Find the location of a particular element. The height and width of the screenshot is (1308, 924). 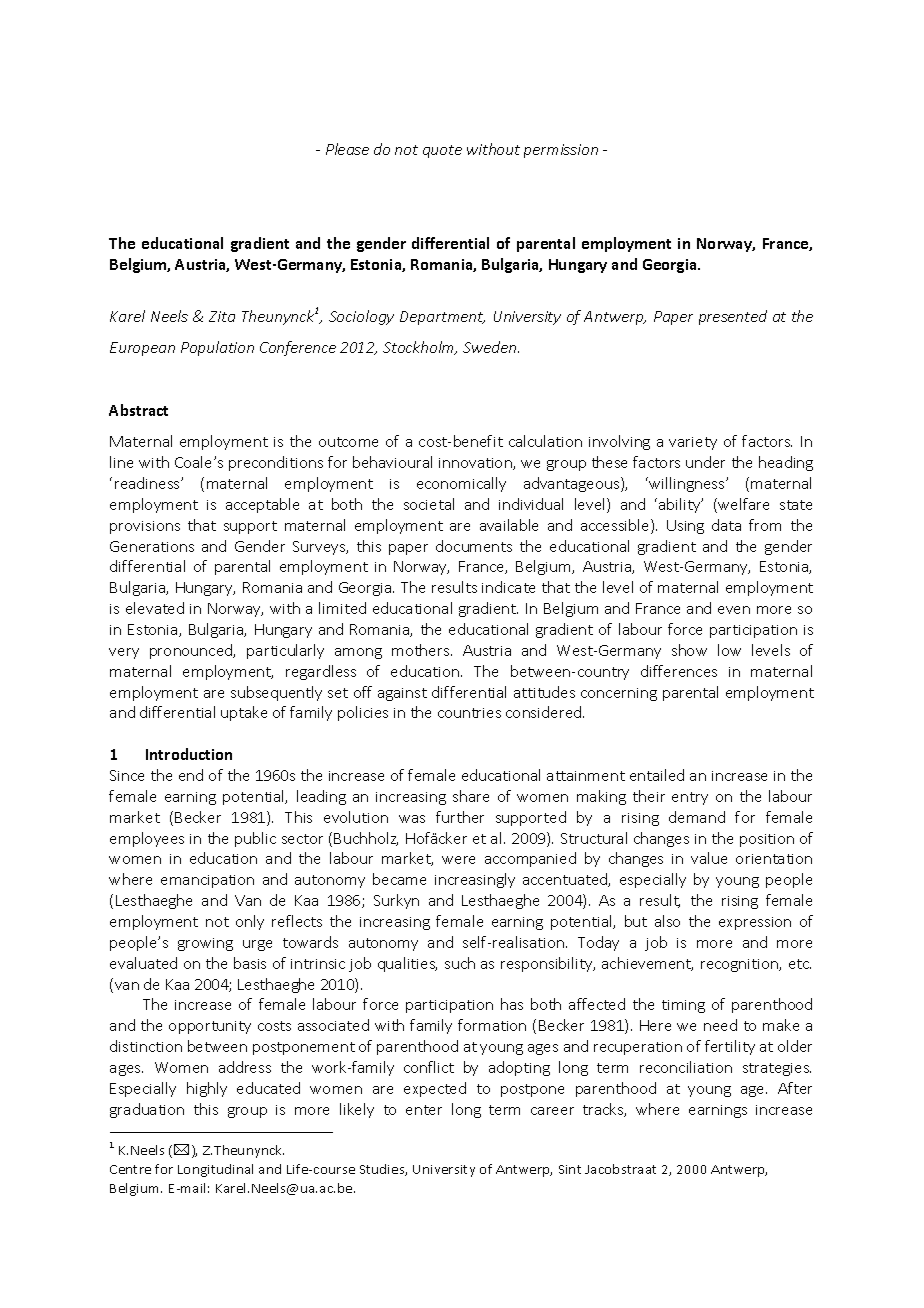

enter is located at coordinates (424, 1110).
